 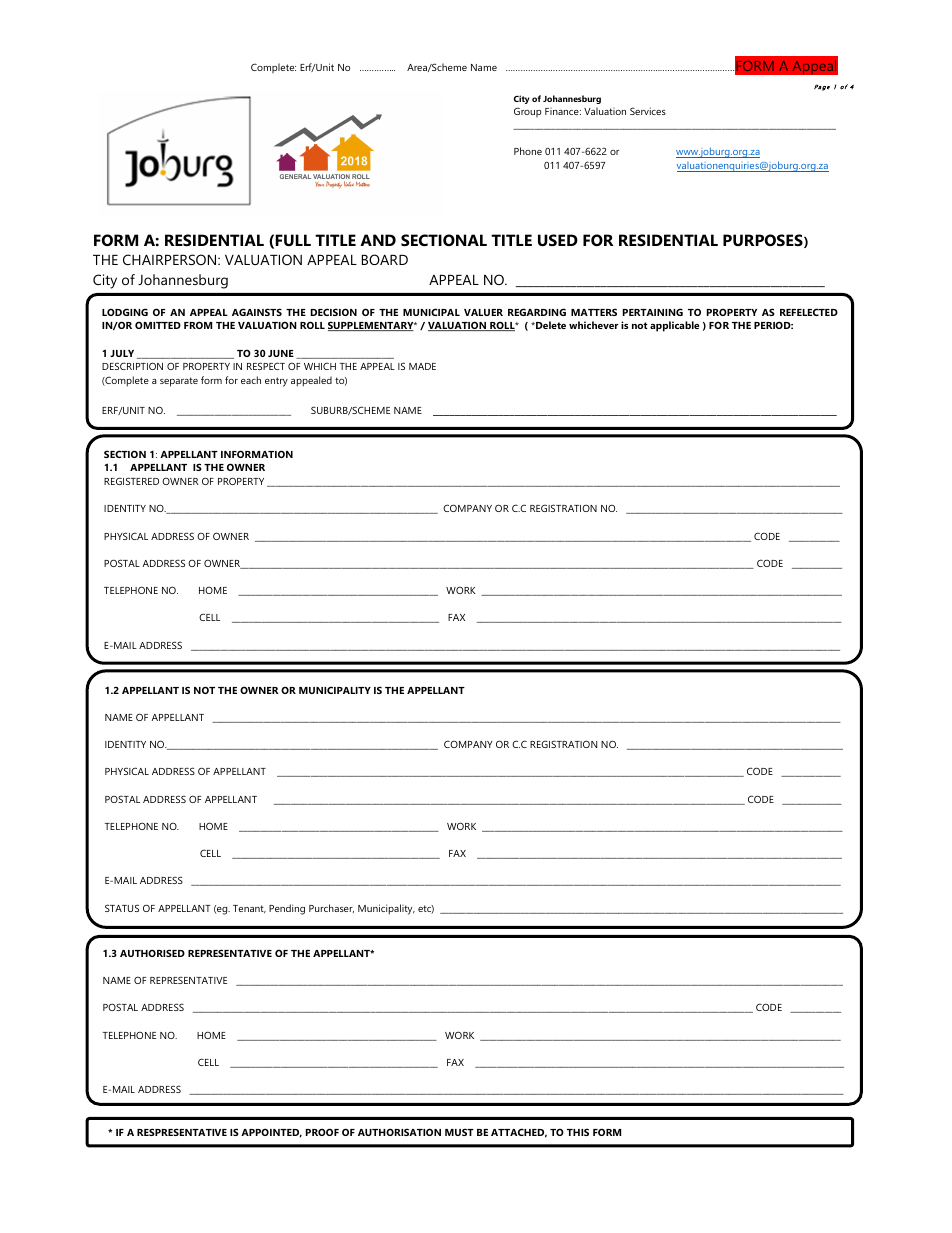 What do you see at coordinates (648, 111) in the screenshot?
I see `Services` at bounding box center [648, 111].
